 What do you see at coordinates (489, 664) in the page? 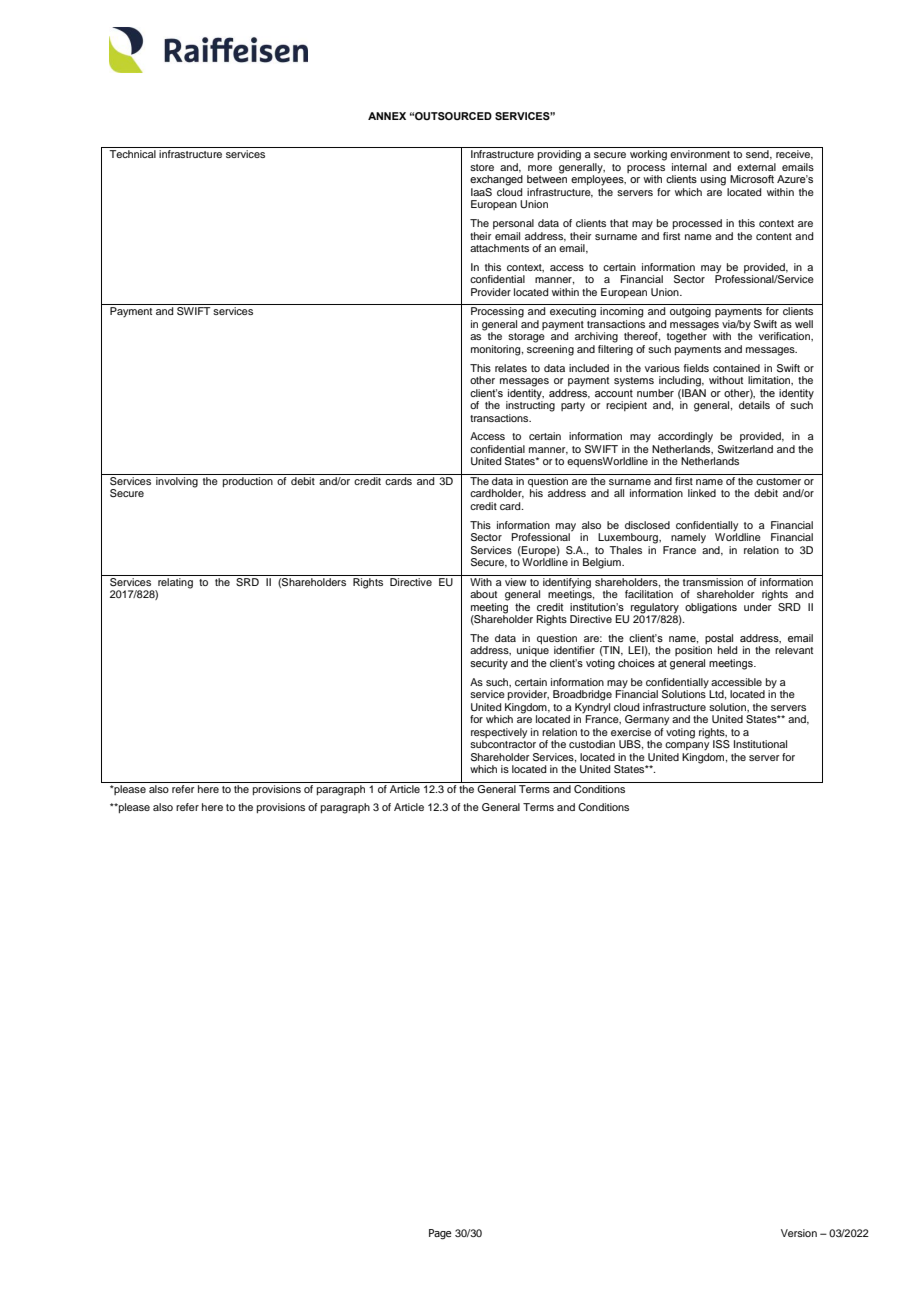
I see `security` at bounding box center [489, 664].
